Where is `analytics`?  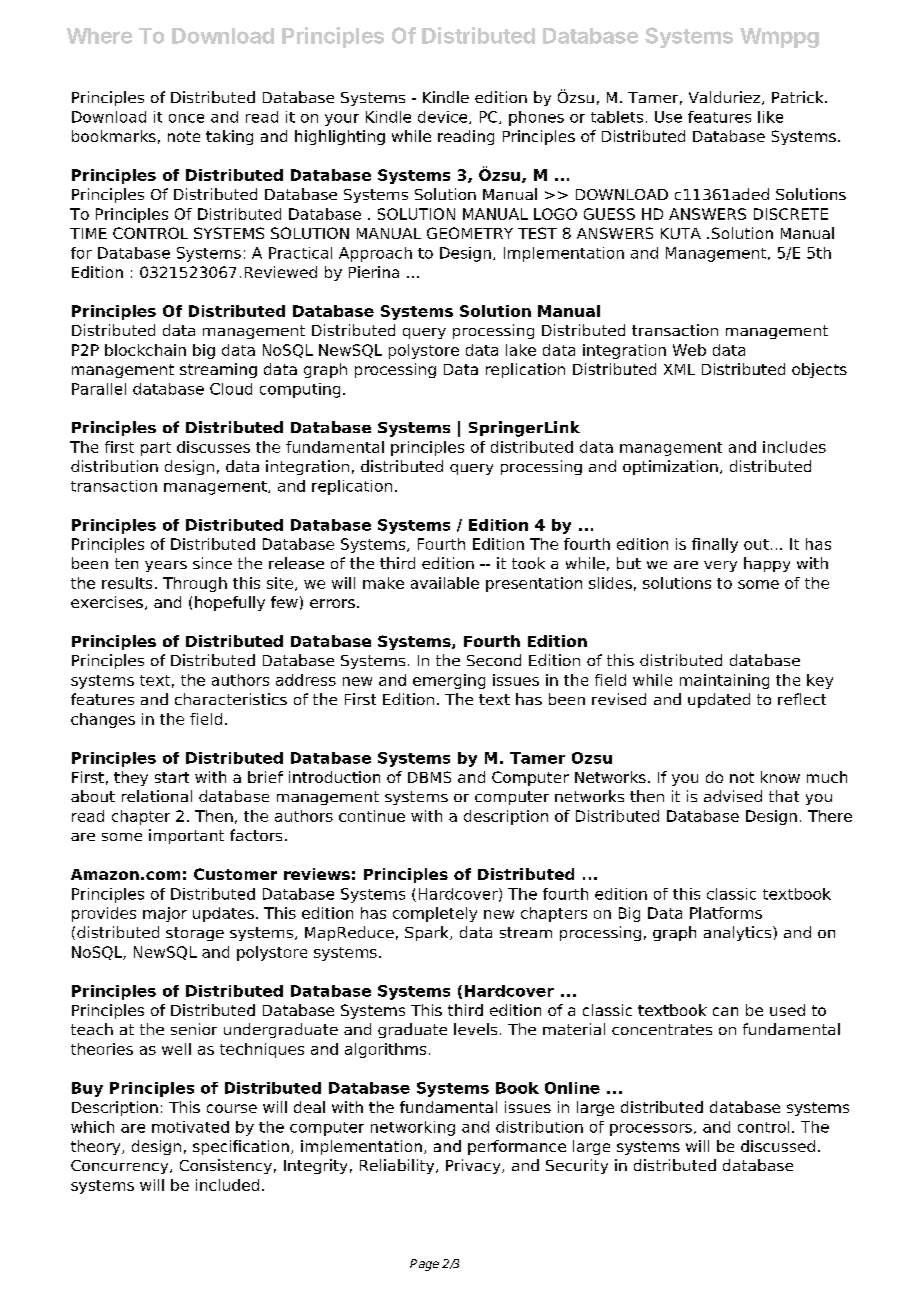 analytics is located at coordinates (739, 933).
